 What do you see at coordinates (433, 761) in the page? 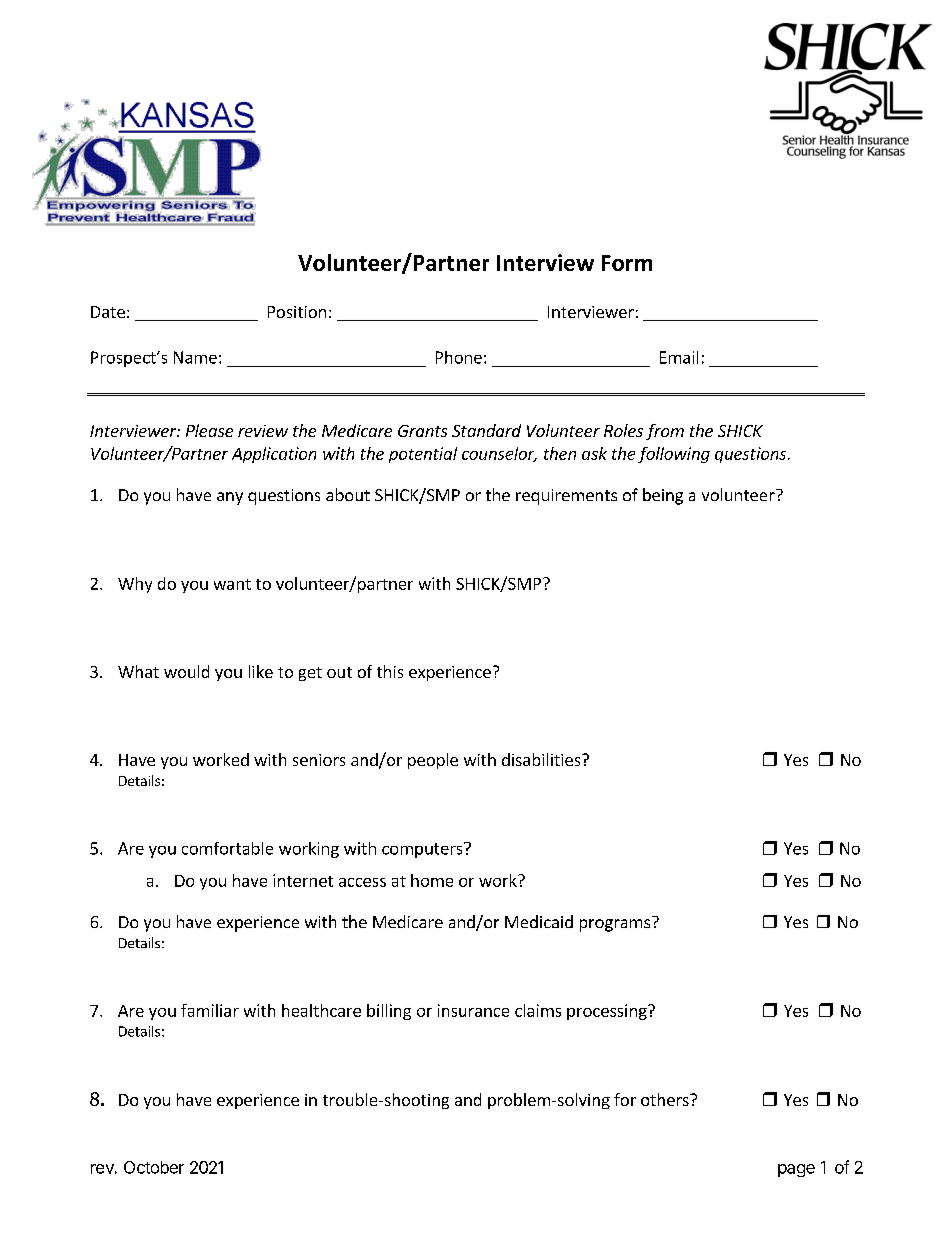
I see `people` at bounding box center [433, 761].
